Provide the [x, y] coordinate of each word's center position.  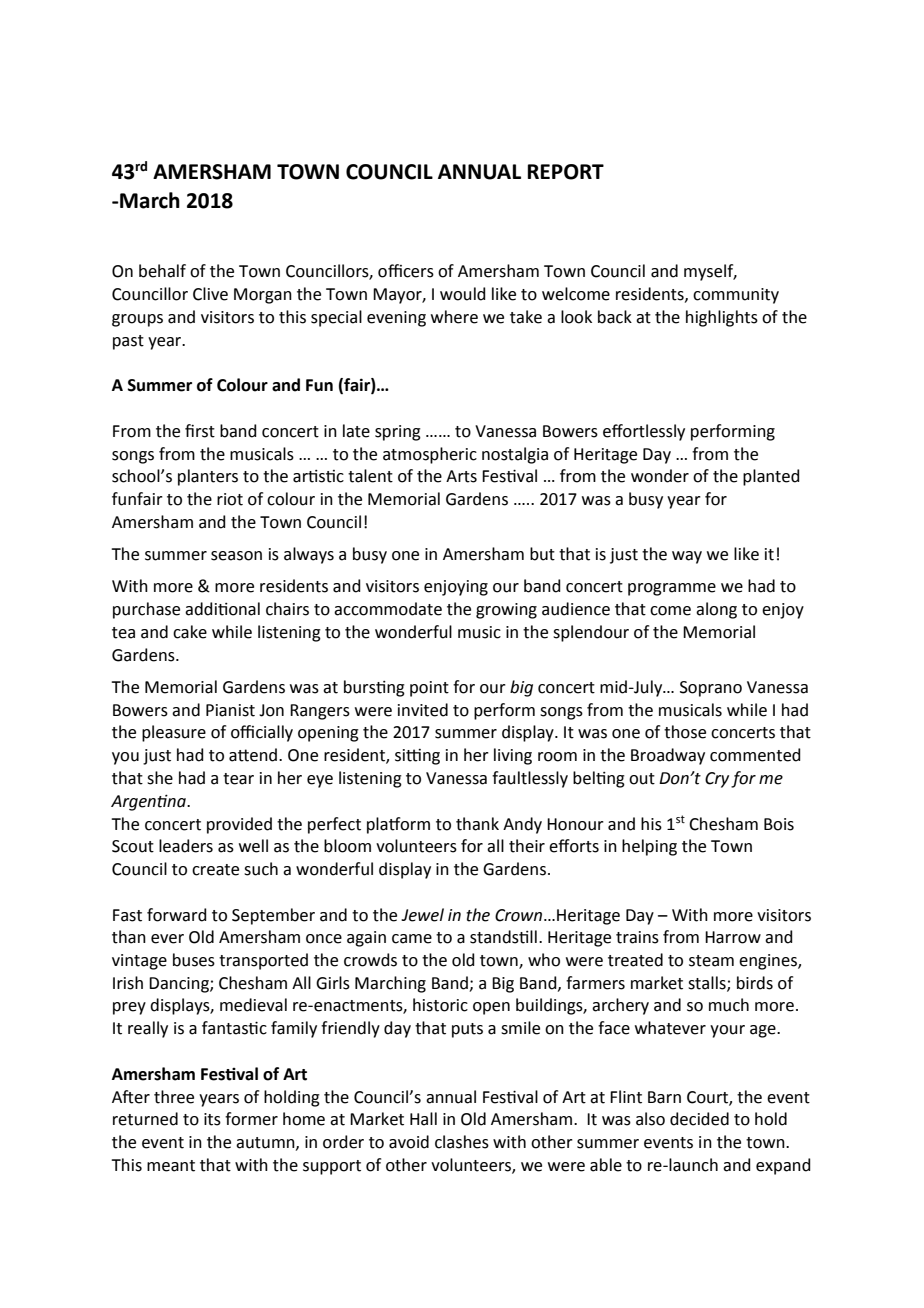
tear [238, 779]
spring [398, 433]
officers [406, 271]
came [412, 939]
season [236, 556]
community [736, 296]
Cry [717, 780]
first [200, 431]
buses [194, 960]
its [212, 1119]
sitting [417, 757]
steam [711, 961]
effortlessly [644, 432]
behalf [162, 271]
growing [506, 611]
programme [672, 589]
